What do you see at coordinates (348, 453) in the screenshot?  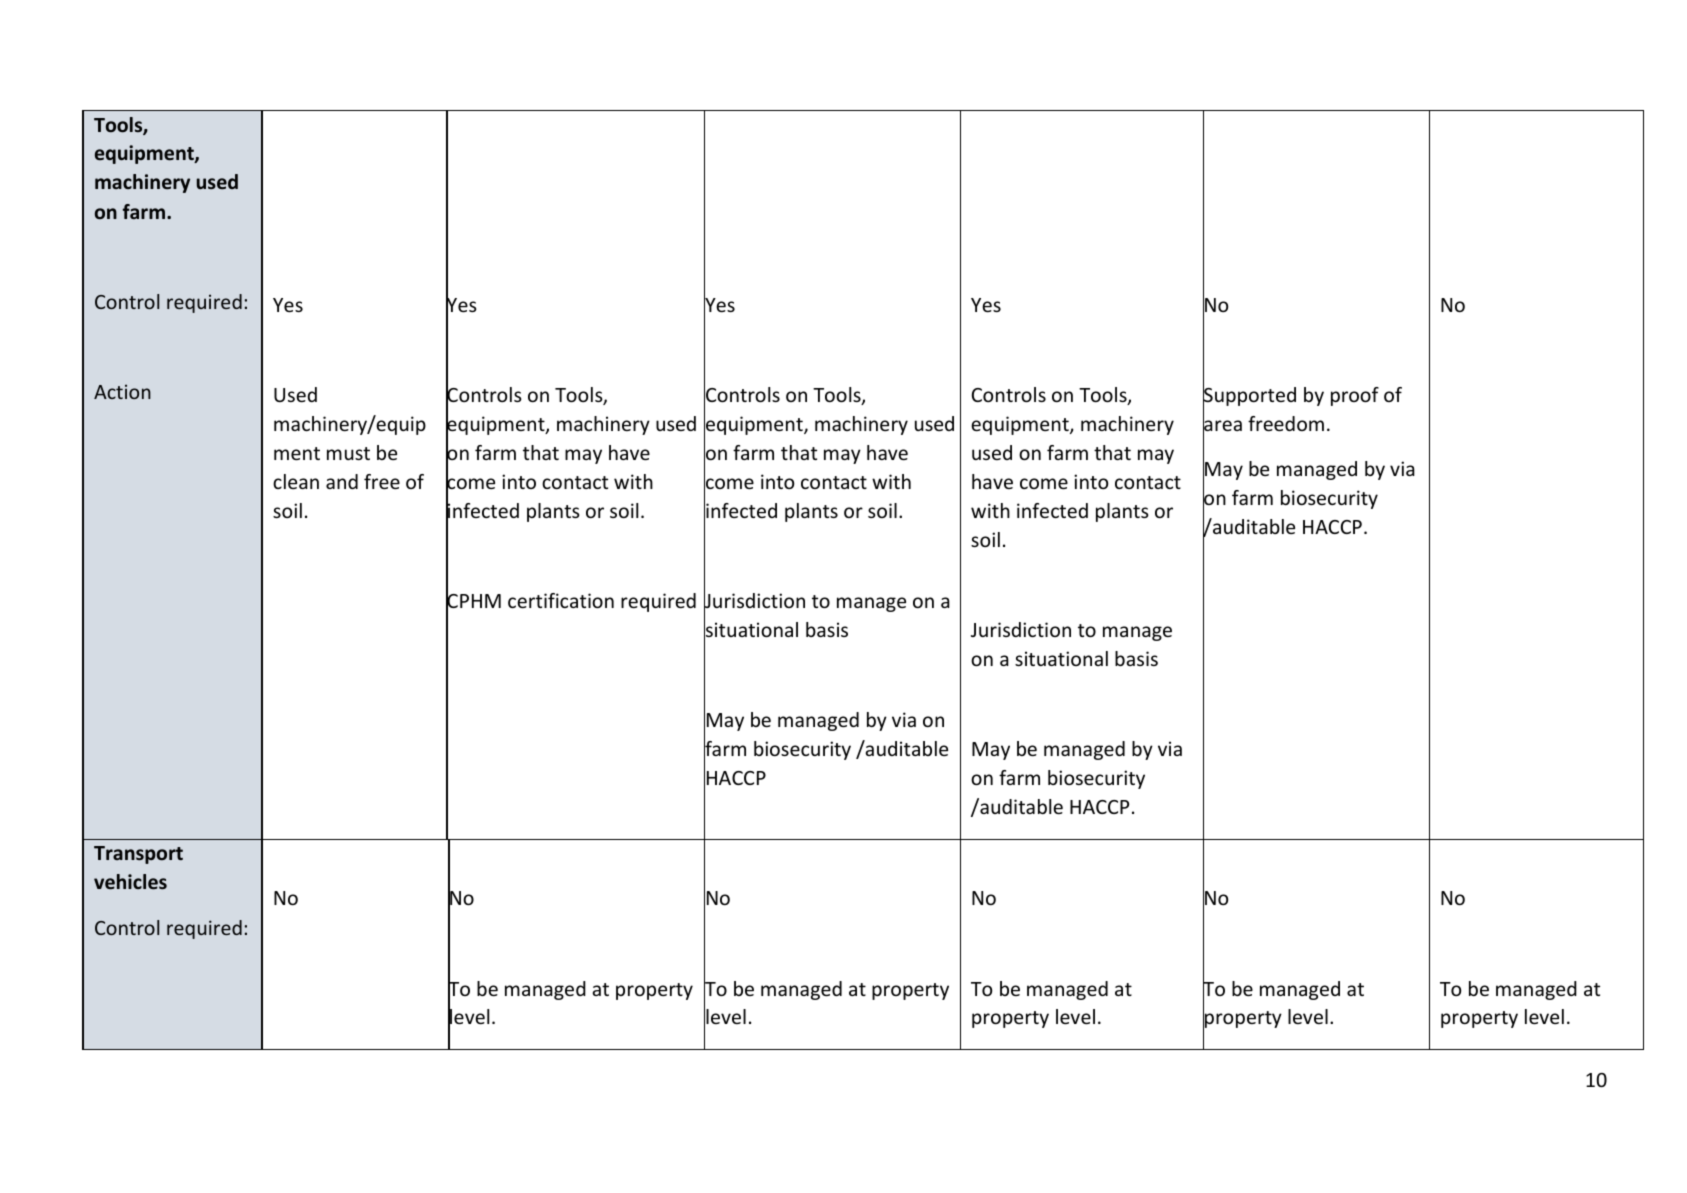 I see `must` at bounding box center [348, 453].
